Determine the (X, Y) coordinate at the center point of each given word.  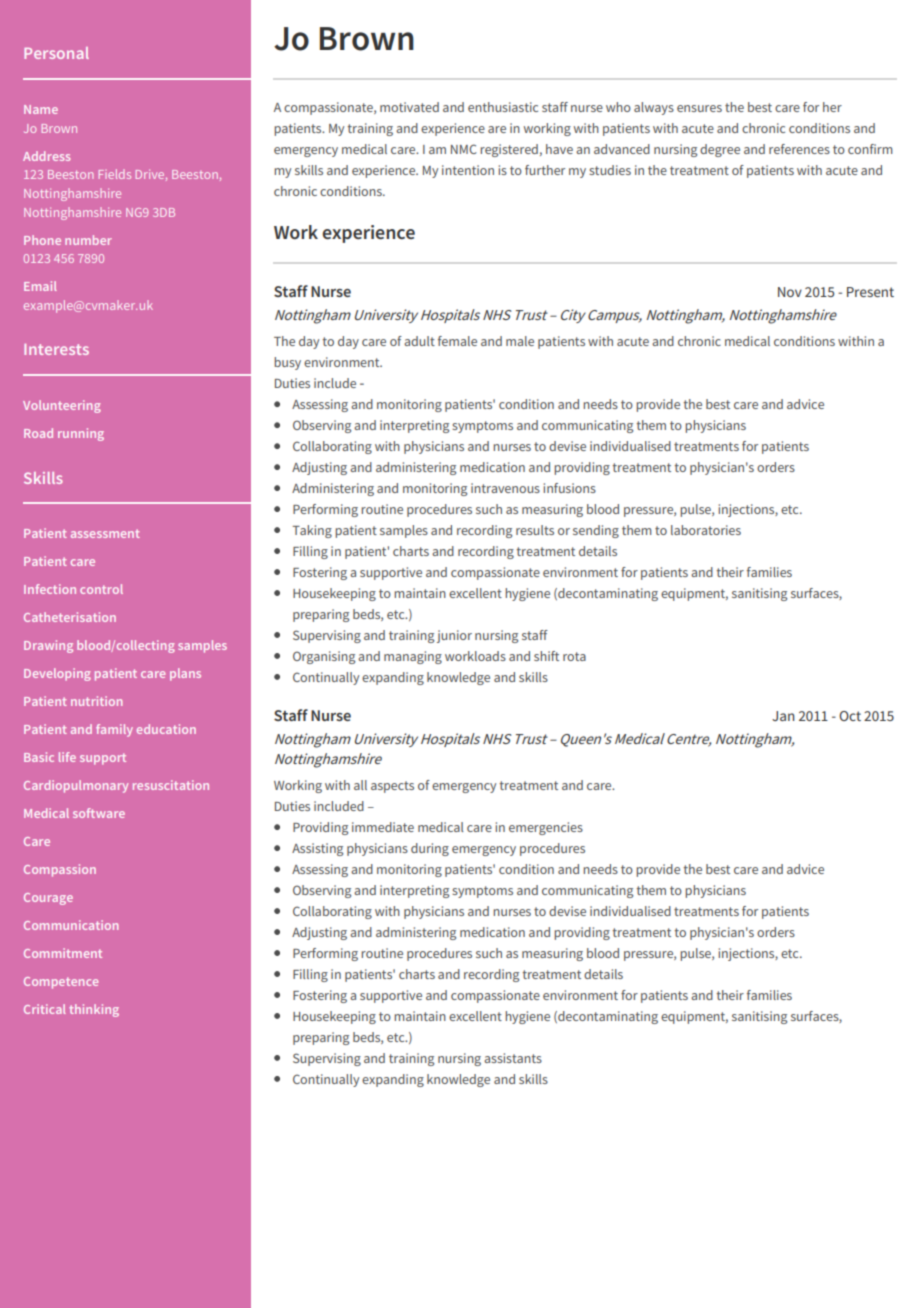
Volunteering (62, 406)
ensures (699, 108)
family (114, 730)
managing (413, 657)
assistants (513, 1058)
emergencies (546, 828)
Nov (790, 292)
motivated (409, 107)
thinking (94, 1010)
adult (419, 341)
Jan (783, 716)
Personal (56, 53)
